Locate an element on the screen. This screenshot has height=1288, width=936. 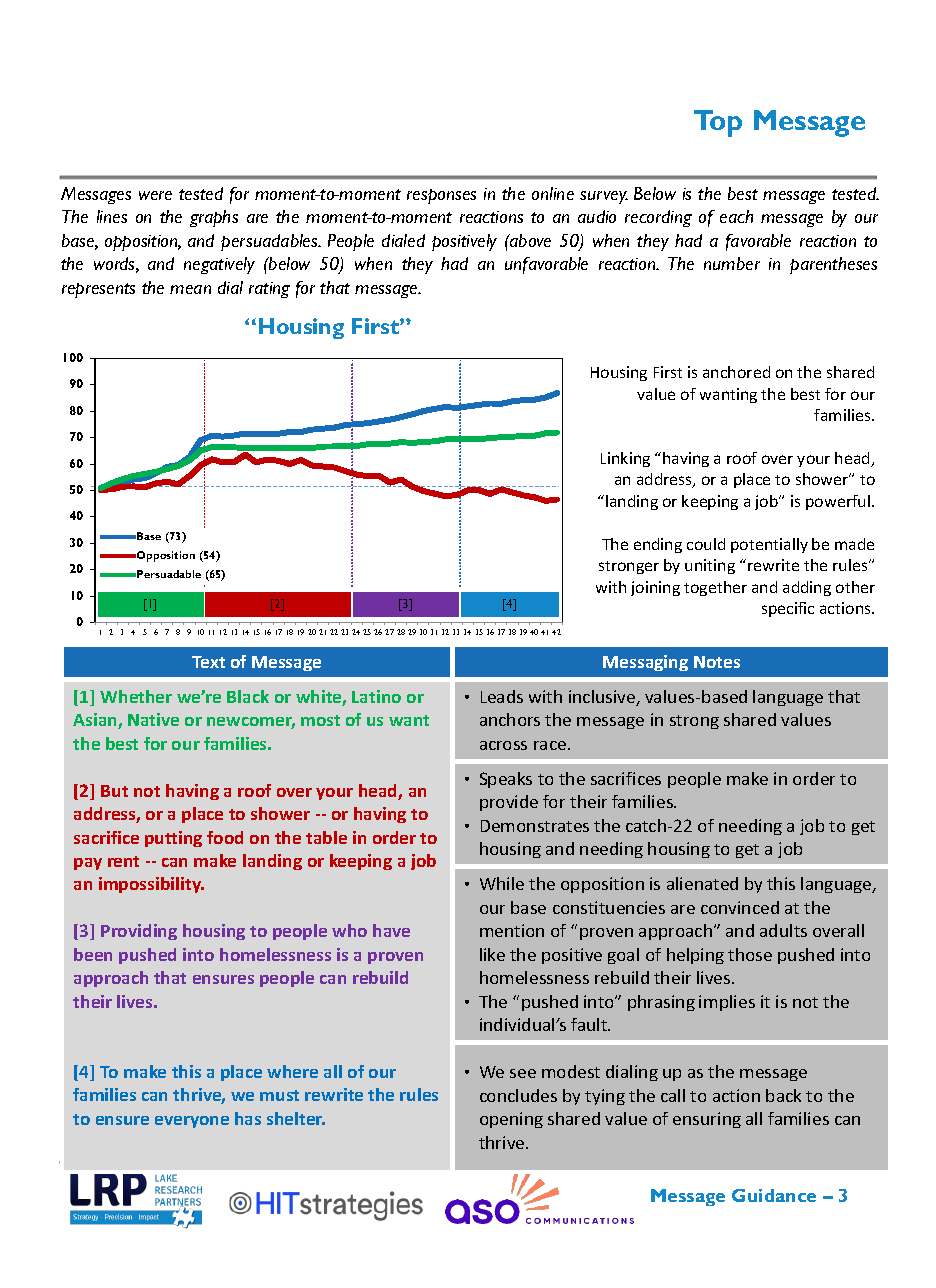
Top is located at coordinates (718, 123).
